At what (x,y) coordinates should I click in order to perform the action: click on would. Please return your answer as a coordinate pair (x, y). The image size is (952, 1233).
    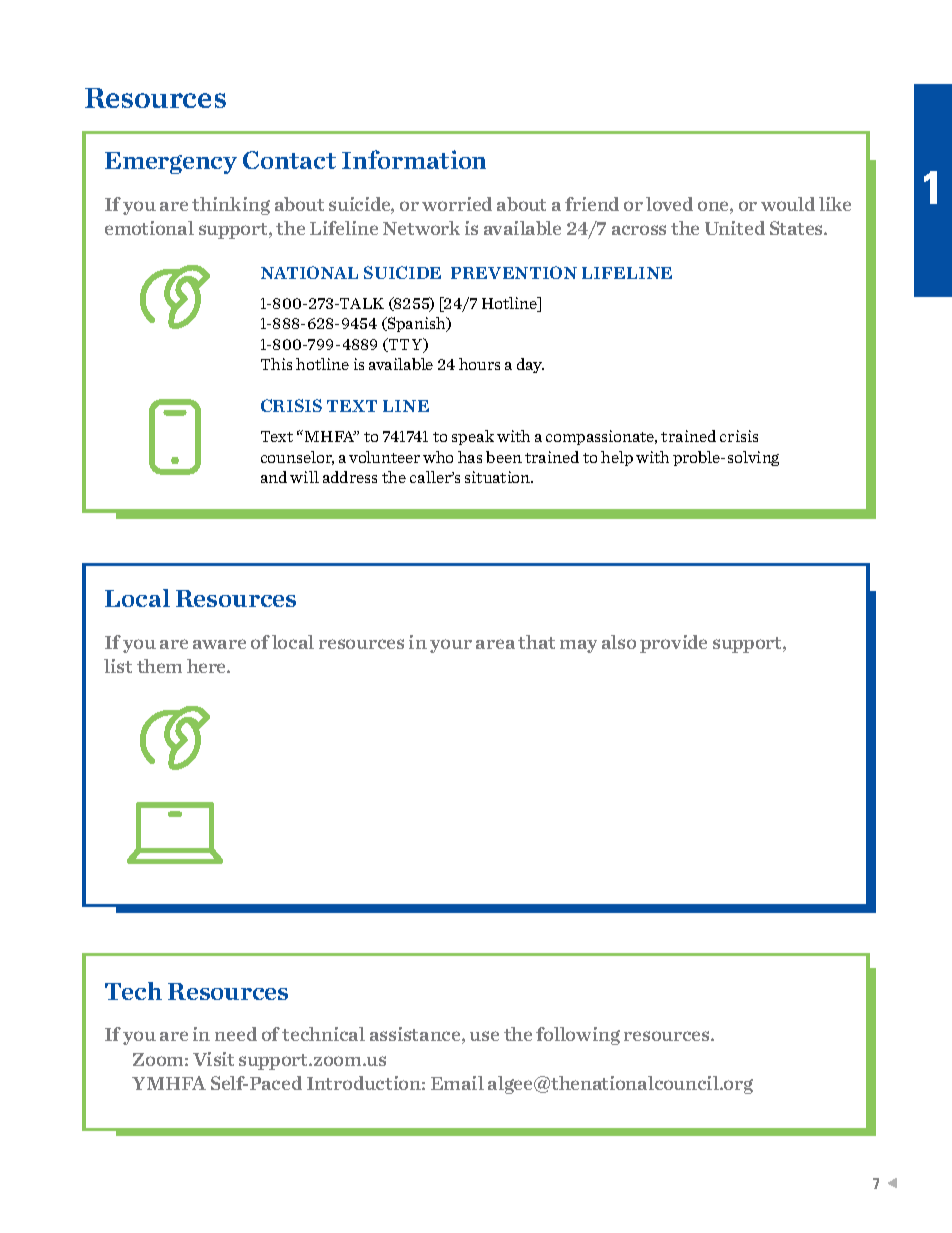
    Looking at the image, I should click on (788, 204).
